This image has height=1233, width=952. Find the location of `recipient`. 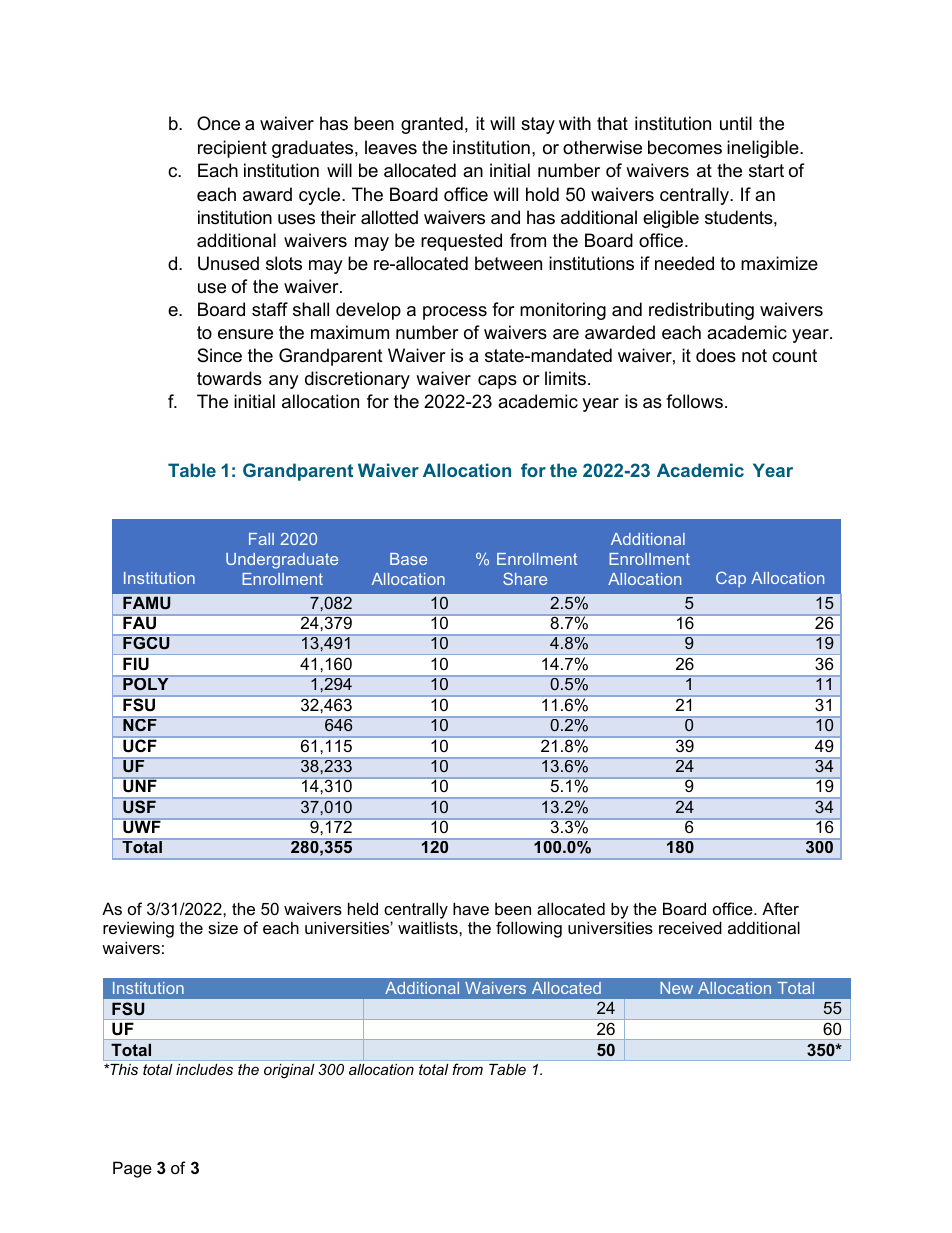

recipient is located at coordinates (232, 149).
